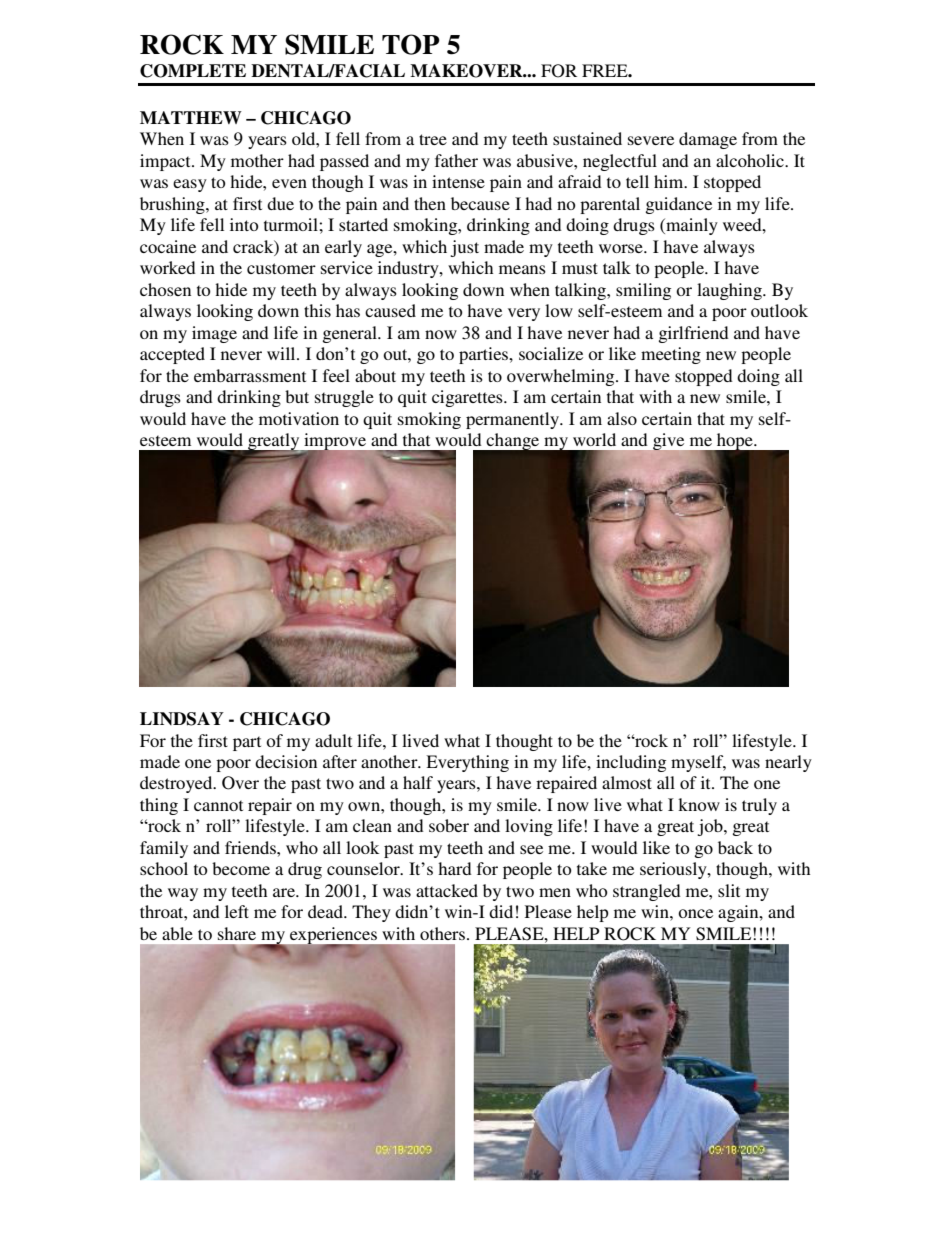 The image size is (952, 1233). What do you see at coordinates (447, 890) in the image?
I see `attacked` at bounding box center [447, 890].
